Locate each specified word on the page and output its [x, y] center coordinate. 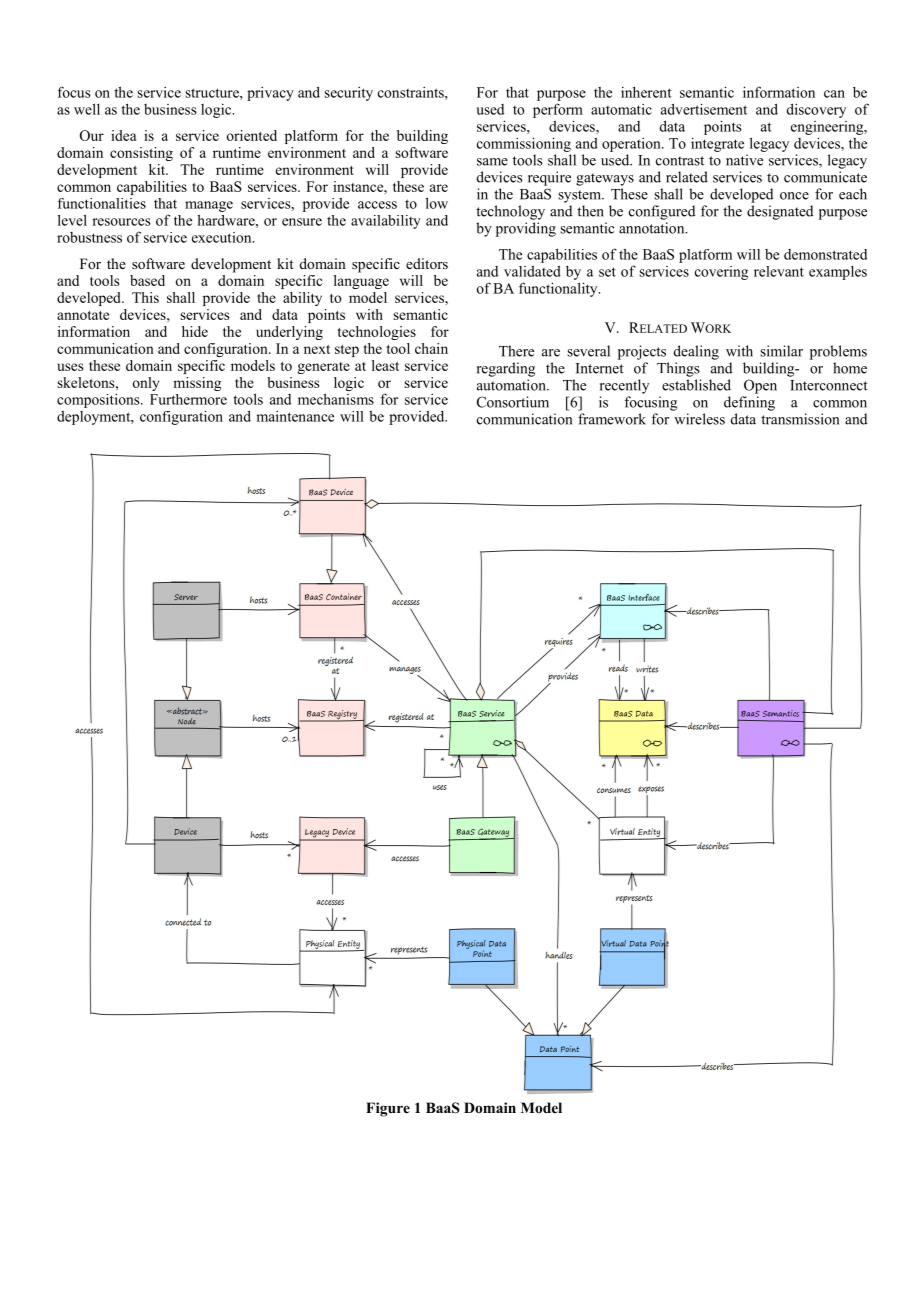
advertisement [704, 109]
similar [781, 351]
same [492, 162]
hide [195, 331]
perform [558, 110]
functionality [559, 289]
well [87, 109]
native [744, 160]
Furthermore [188, 399]
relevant [779, 271]
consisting [141, 154]
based [147, 280]
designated [780, 212]
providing [526, 229]
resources [121, 222]
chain [431, 348]
